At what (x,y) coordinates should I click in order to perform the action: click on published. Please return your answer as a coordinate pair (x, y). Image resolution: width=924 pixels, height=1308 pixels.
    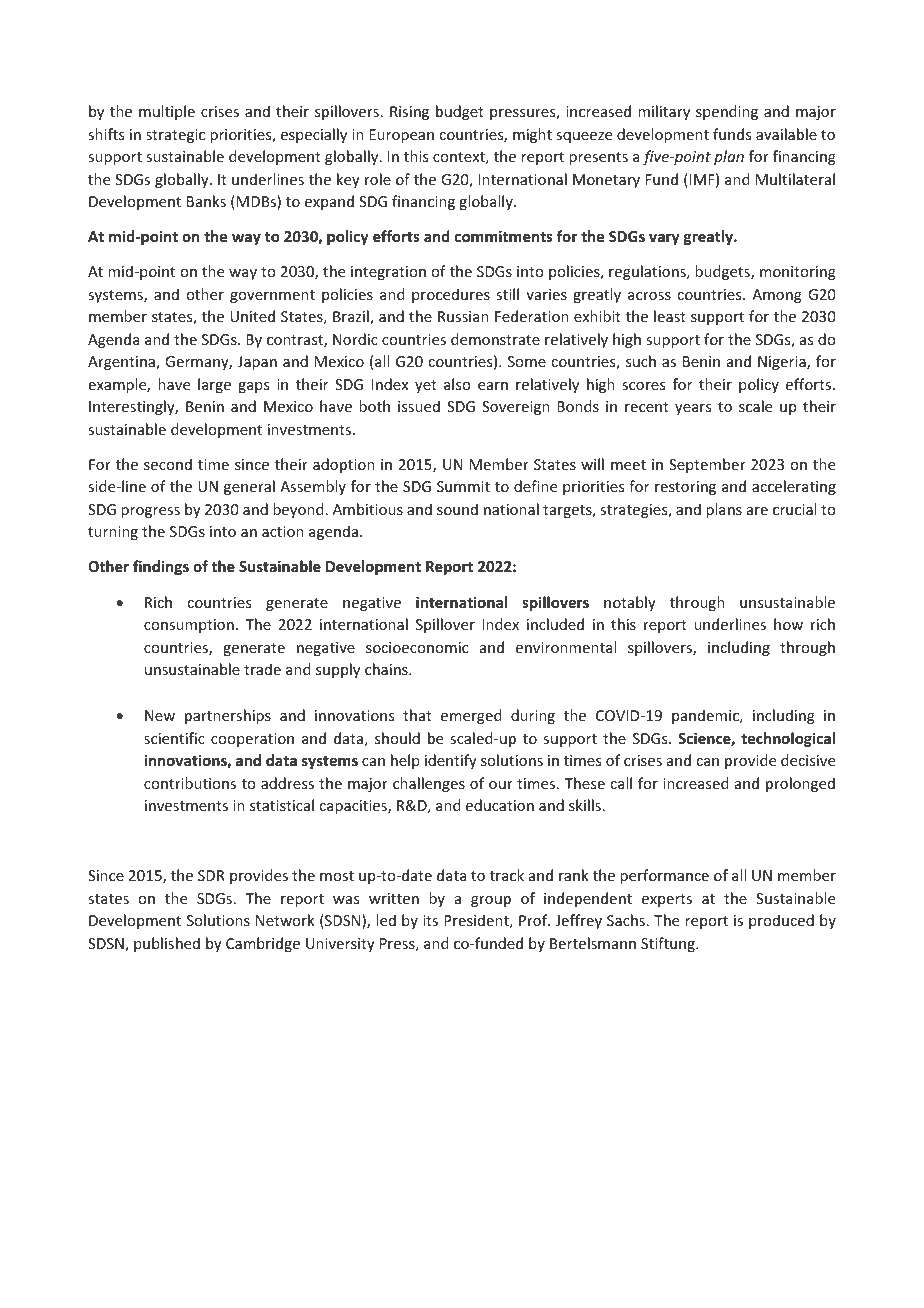
    Looking at the image, I should click on (167, 944).
